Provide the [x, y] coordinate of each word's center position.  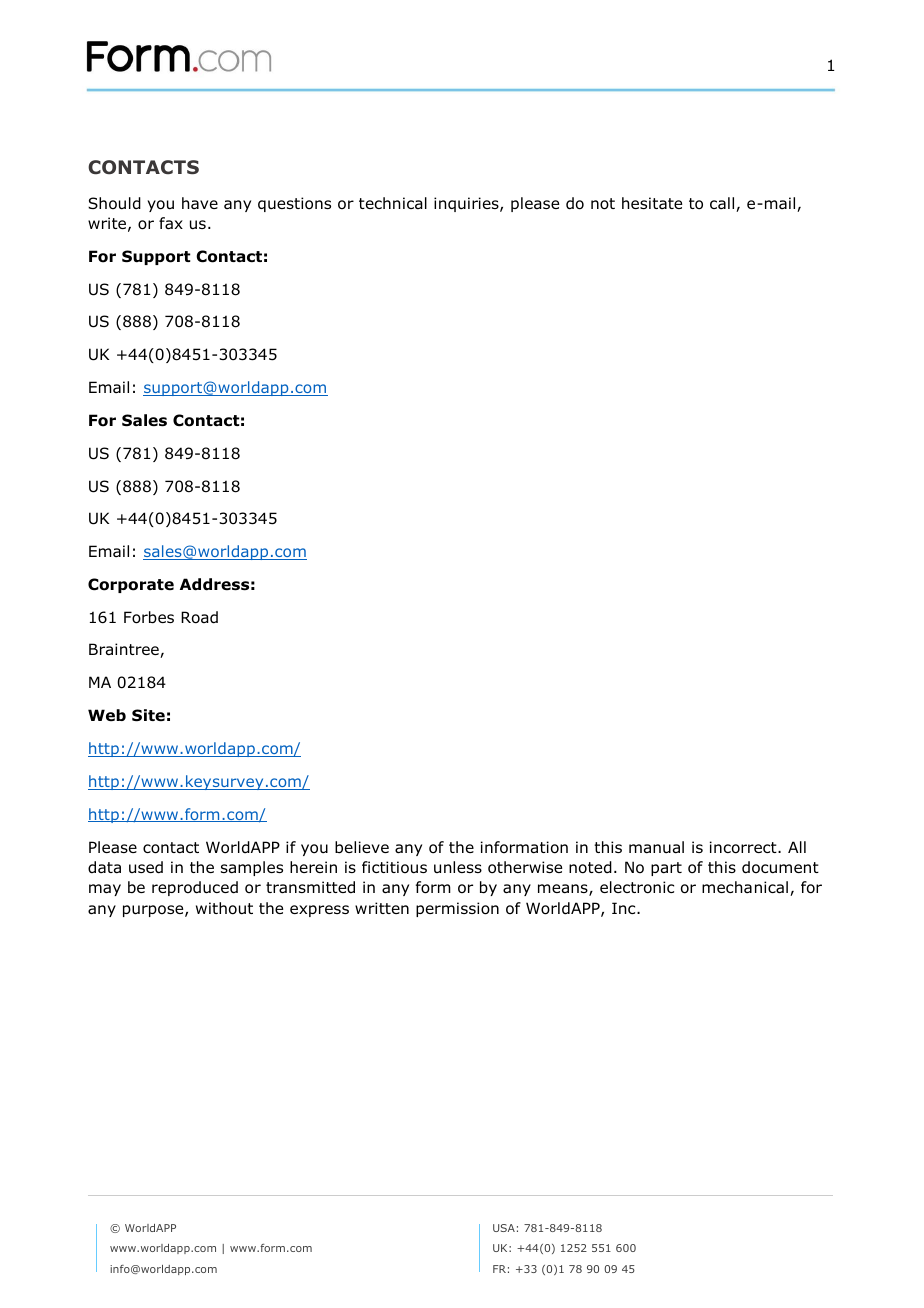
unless [458, 867]
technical [393, 203]
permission [457, 909]
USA [504, 1228]
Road [199, 617]
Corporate [131, 585]
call [723, 204]
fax [171, 223]
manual [656, 847]
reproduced [195, 888]
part [666, 869]
